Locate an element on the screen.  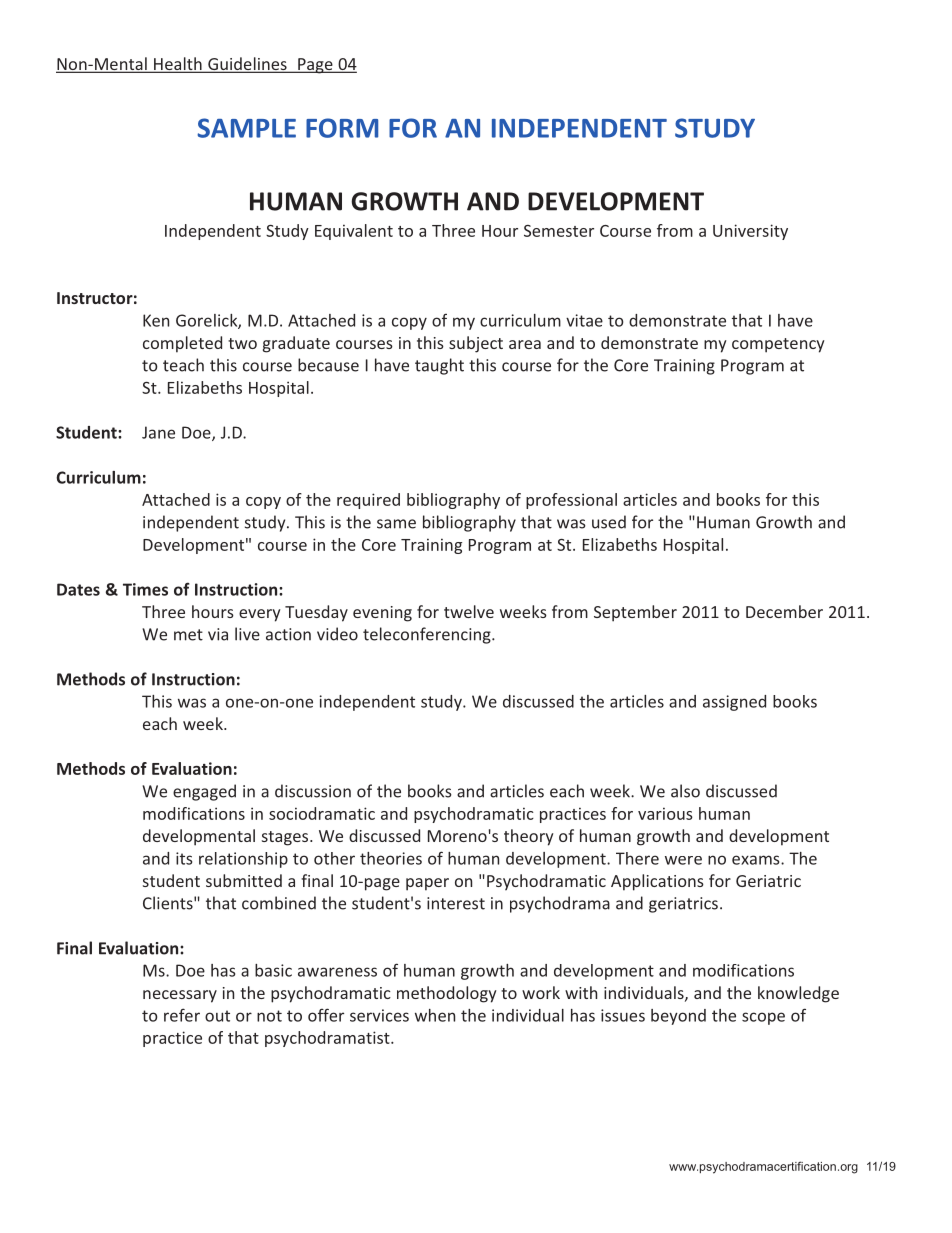
FORM is located at coordinates (342, 128).
